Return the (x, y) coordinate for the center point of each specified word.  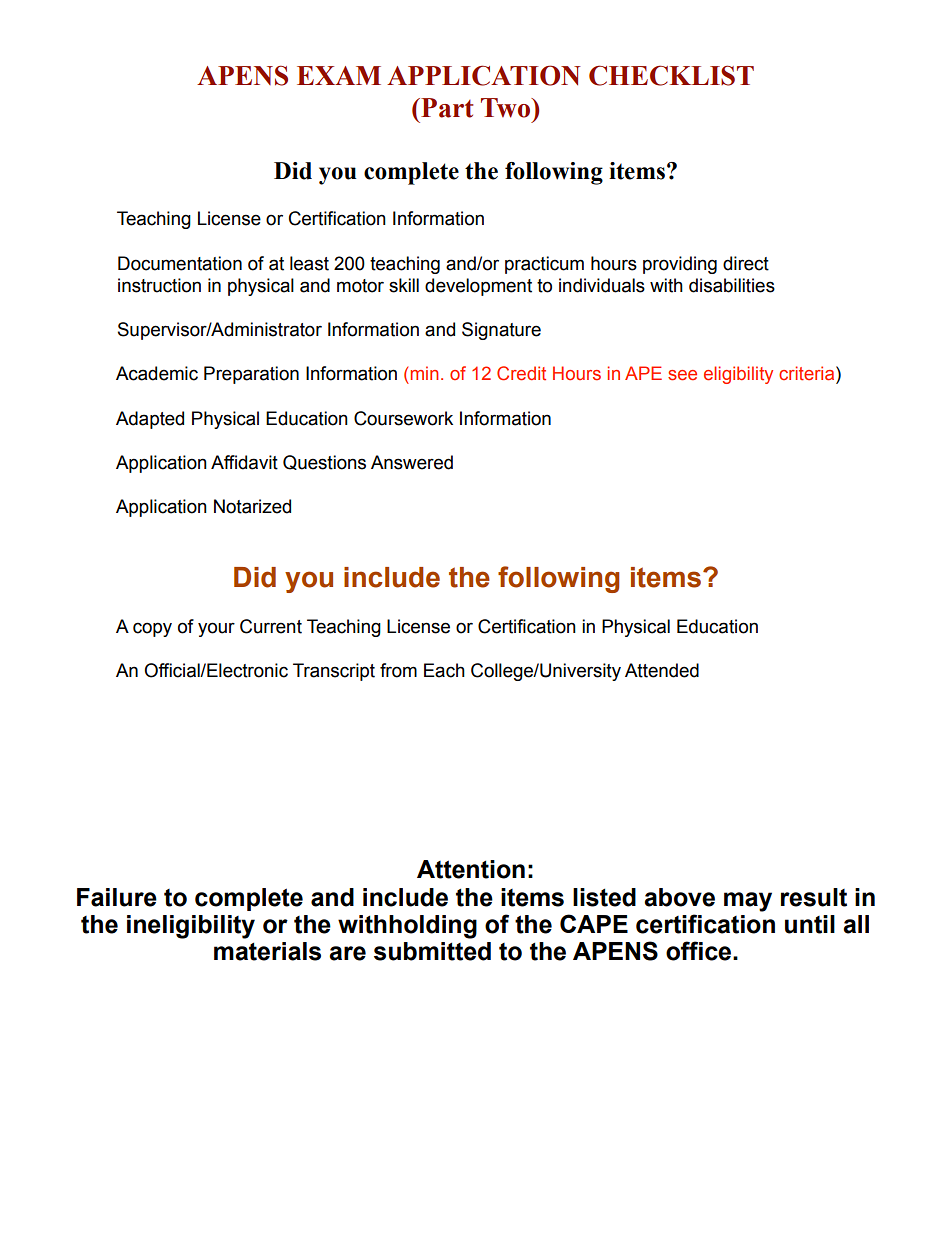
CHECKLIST (671, 75)
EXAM (339, 75)
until (810, 924)
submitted (432, 951)
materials (267, 951)
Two (507, 108)
